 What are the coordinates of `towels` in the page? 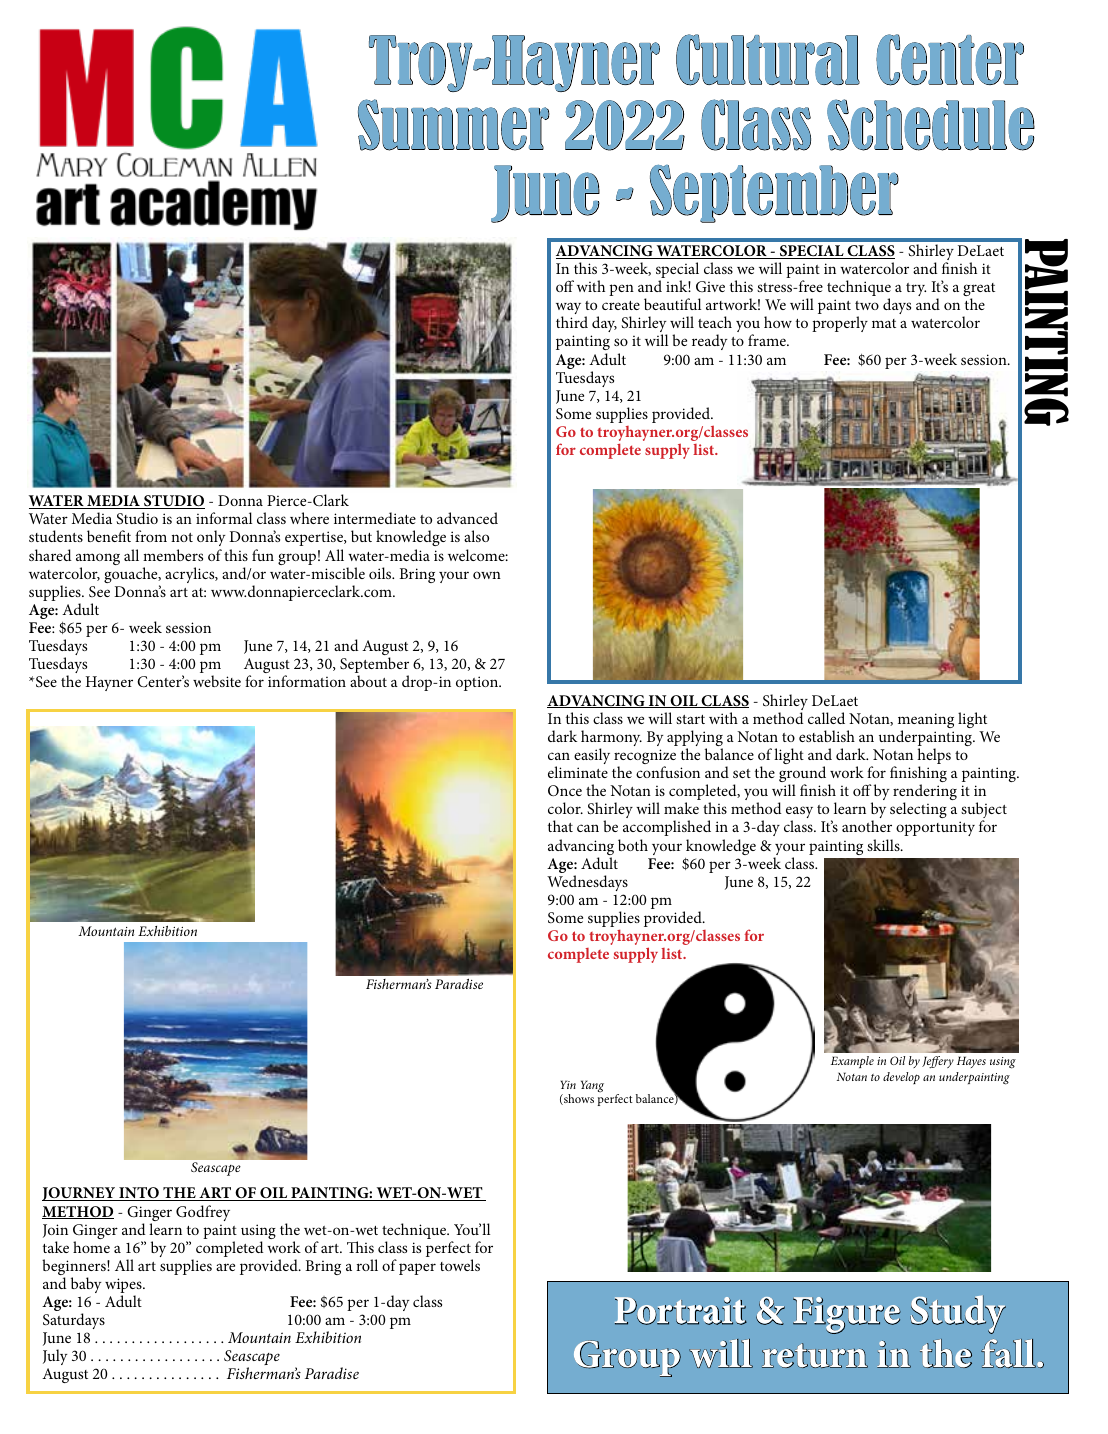 It's located at (460, 1265).
